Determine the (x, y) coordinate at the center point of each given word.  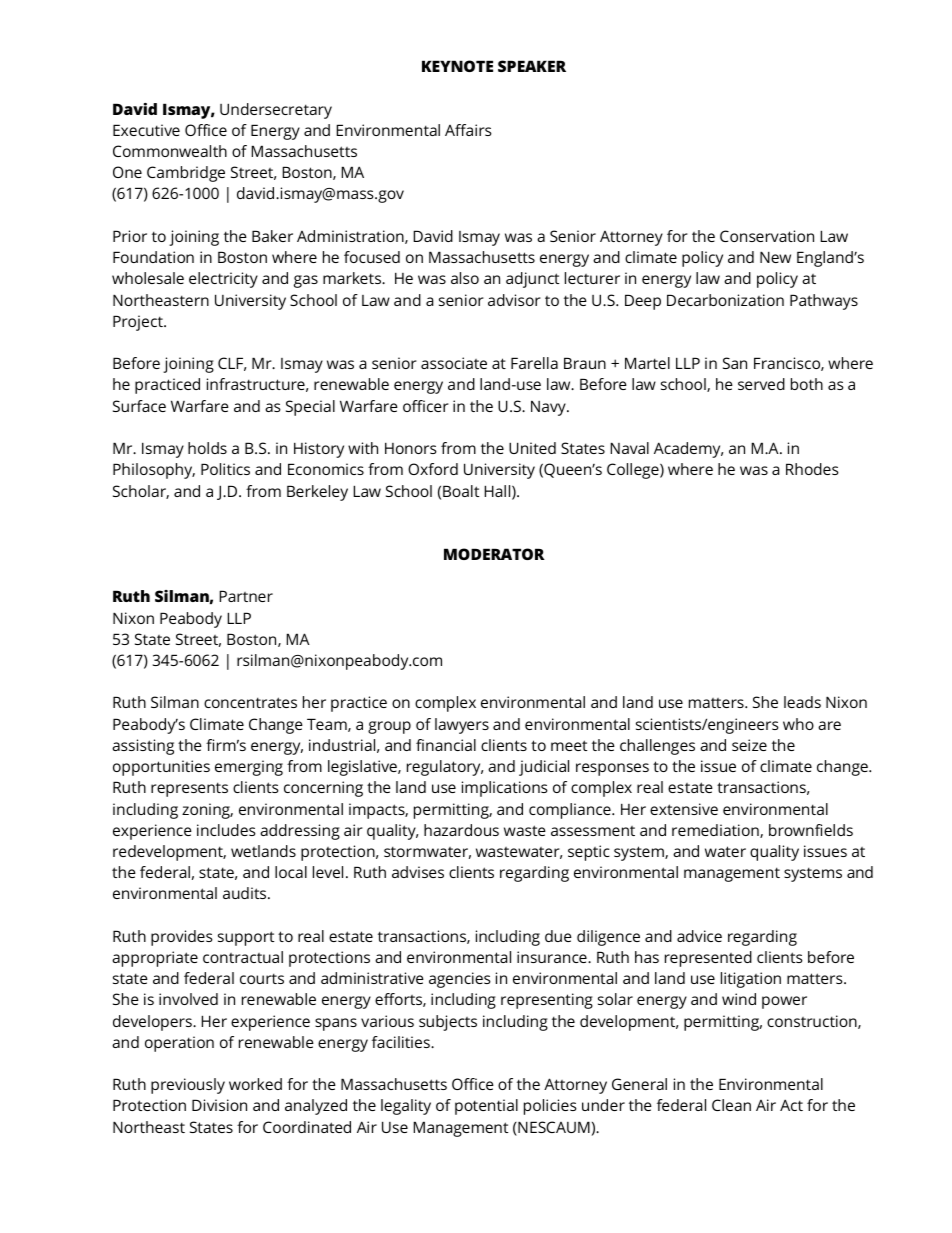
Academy (688, 450)
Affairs (468, 130)
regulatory (445, 768)
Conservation (767, 236)
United (532, 448)
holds (207, 448)
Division (219, 1105)
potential (486, 1107)
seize (749, 745)
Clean (731, 1105)
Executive (146, 130)
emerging (249, 768)
